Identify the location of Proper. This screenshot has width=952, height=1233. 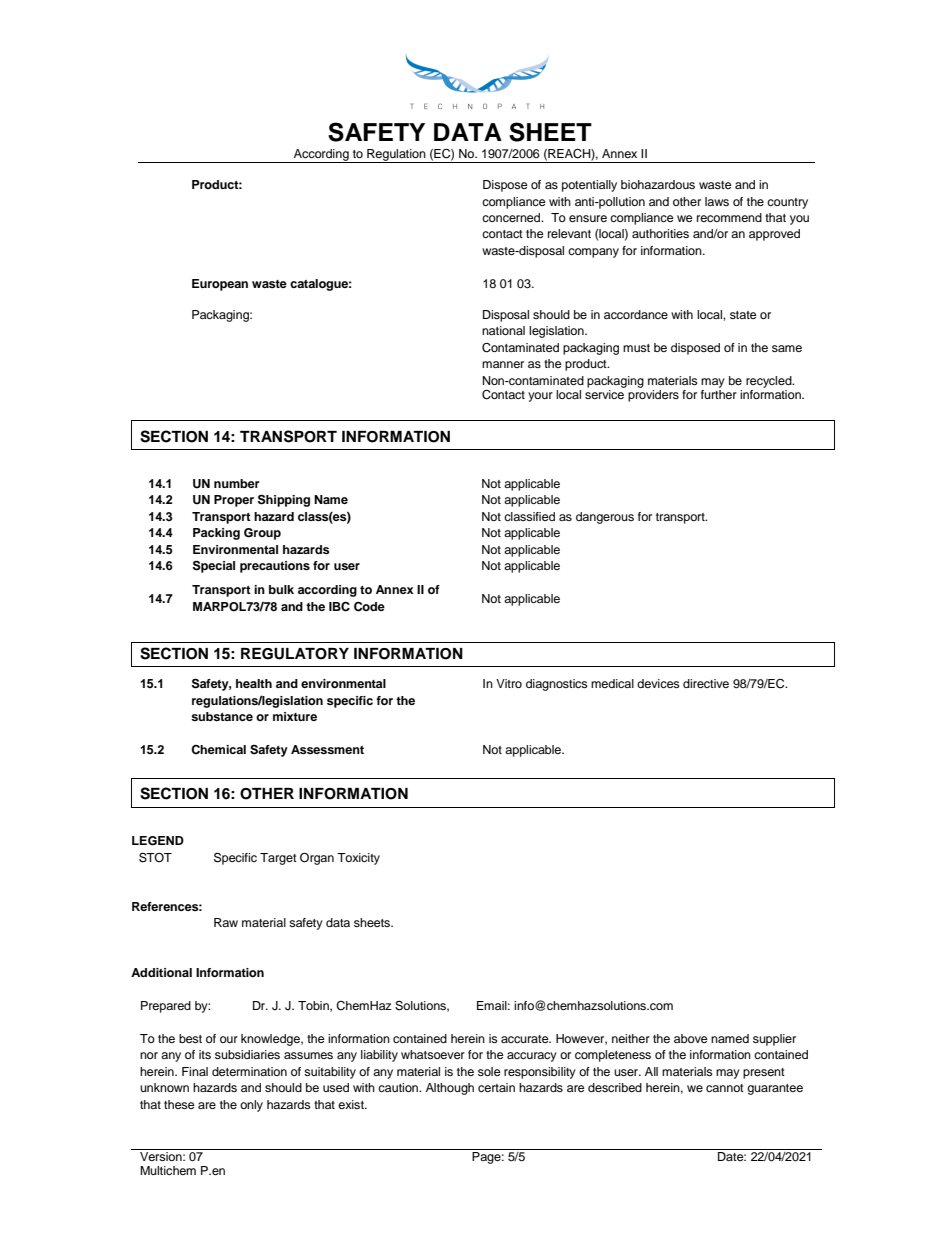
(234, 501).
